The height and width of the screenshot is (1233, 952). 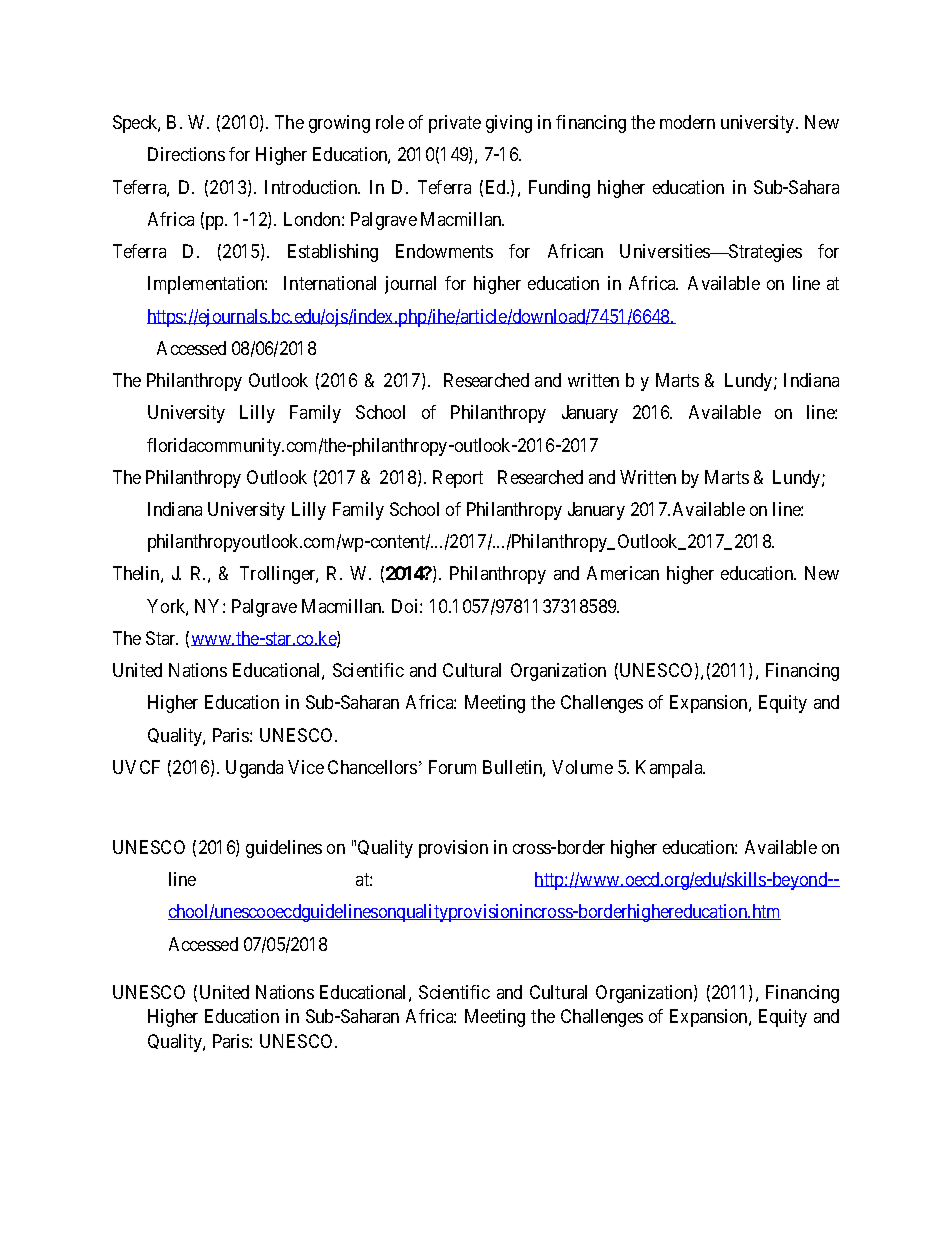 What do you see at coordinates (254, 769) in the screenshot?
I see `Uganda` at bounding box center [254, 769].
